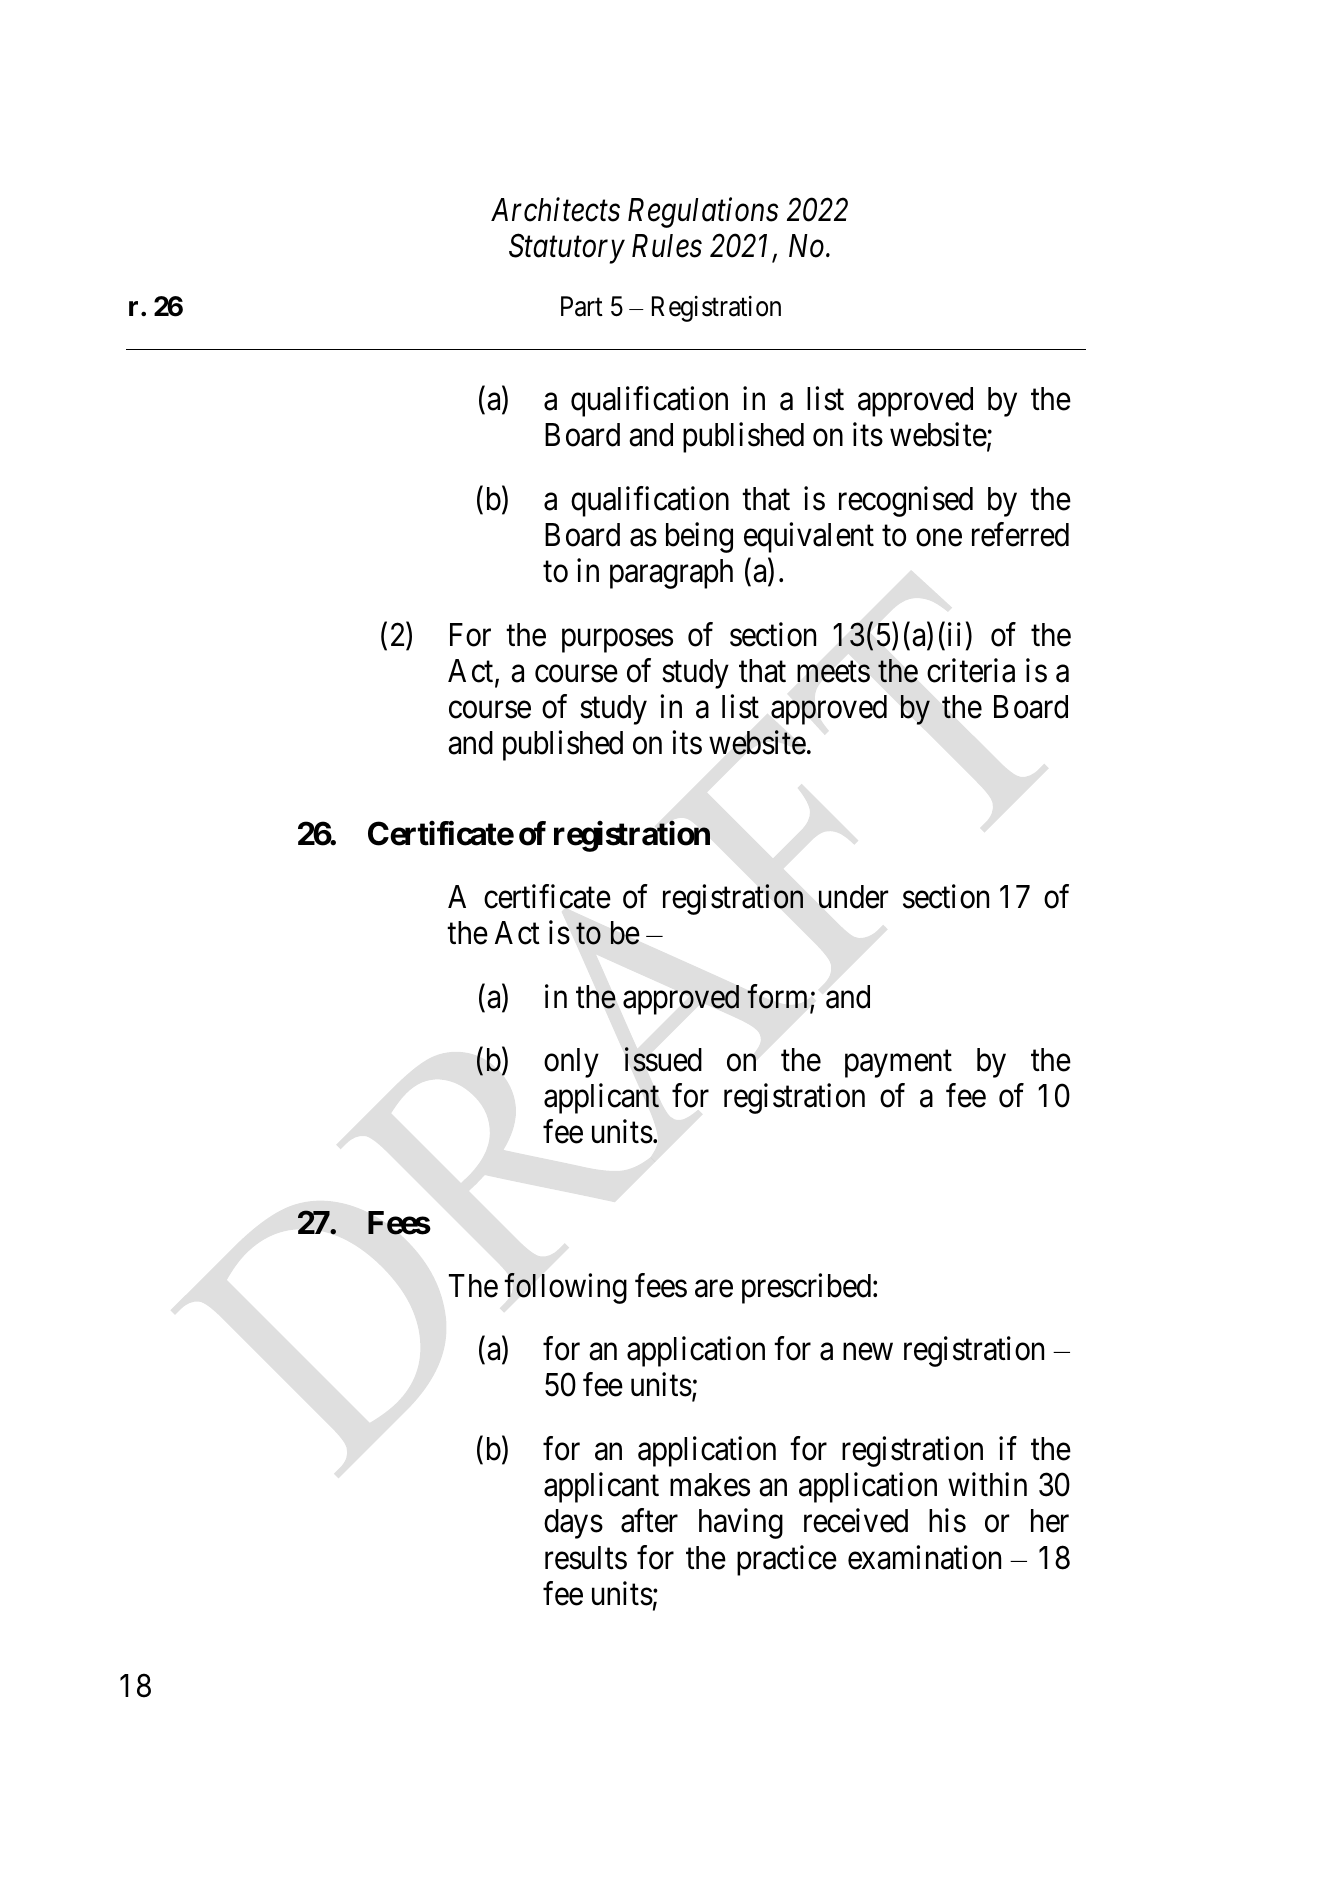 Image resolution: width=1341 pixels, height=1896 pixels. What do you see at coordinates (649, 1521) in the screenshot?
I see `after` at bounding box center [649, 1521].
